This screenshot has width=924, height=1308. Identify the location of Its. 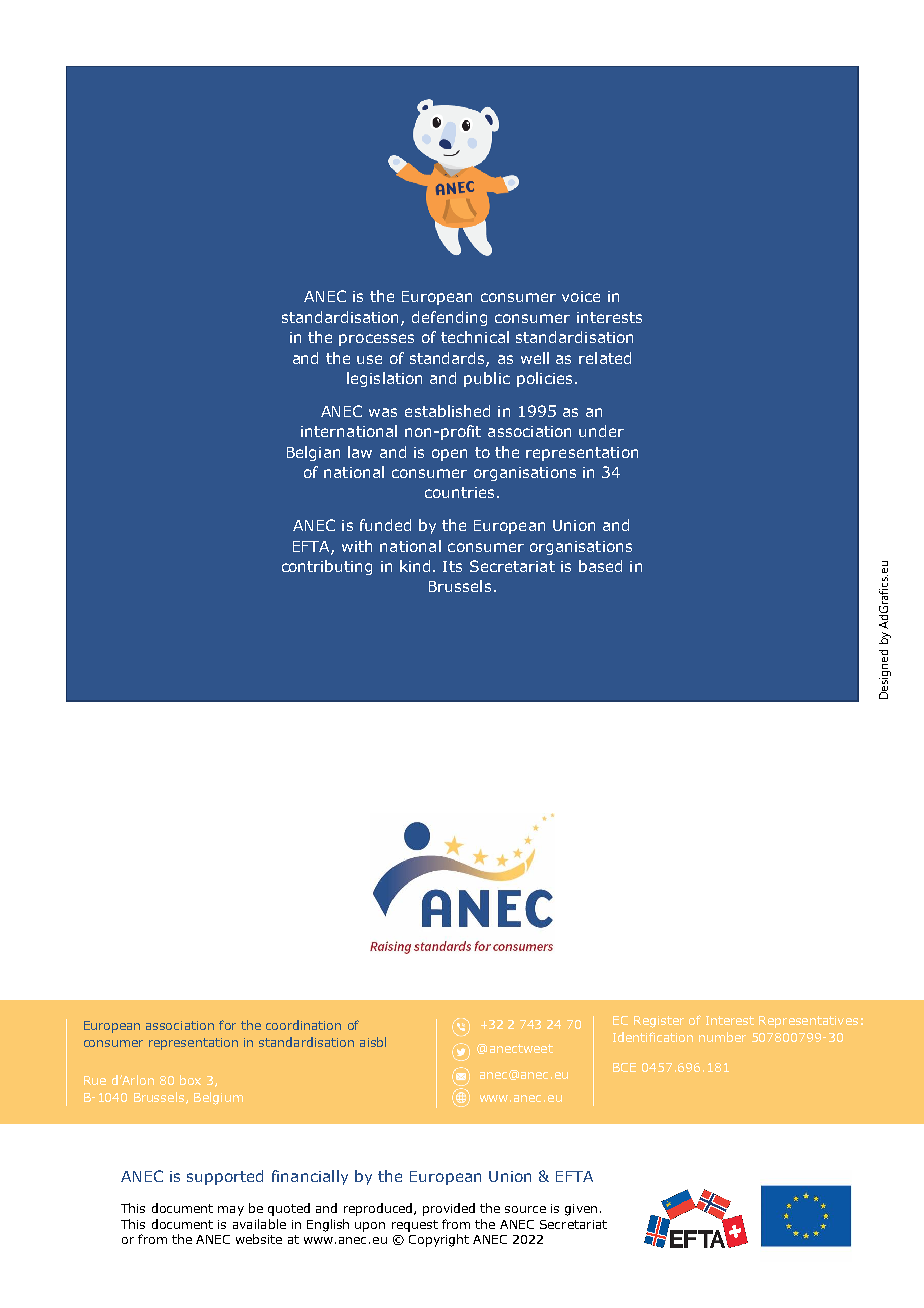
(452, 566).
